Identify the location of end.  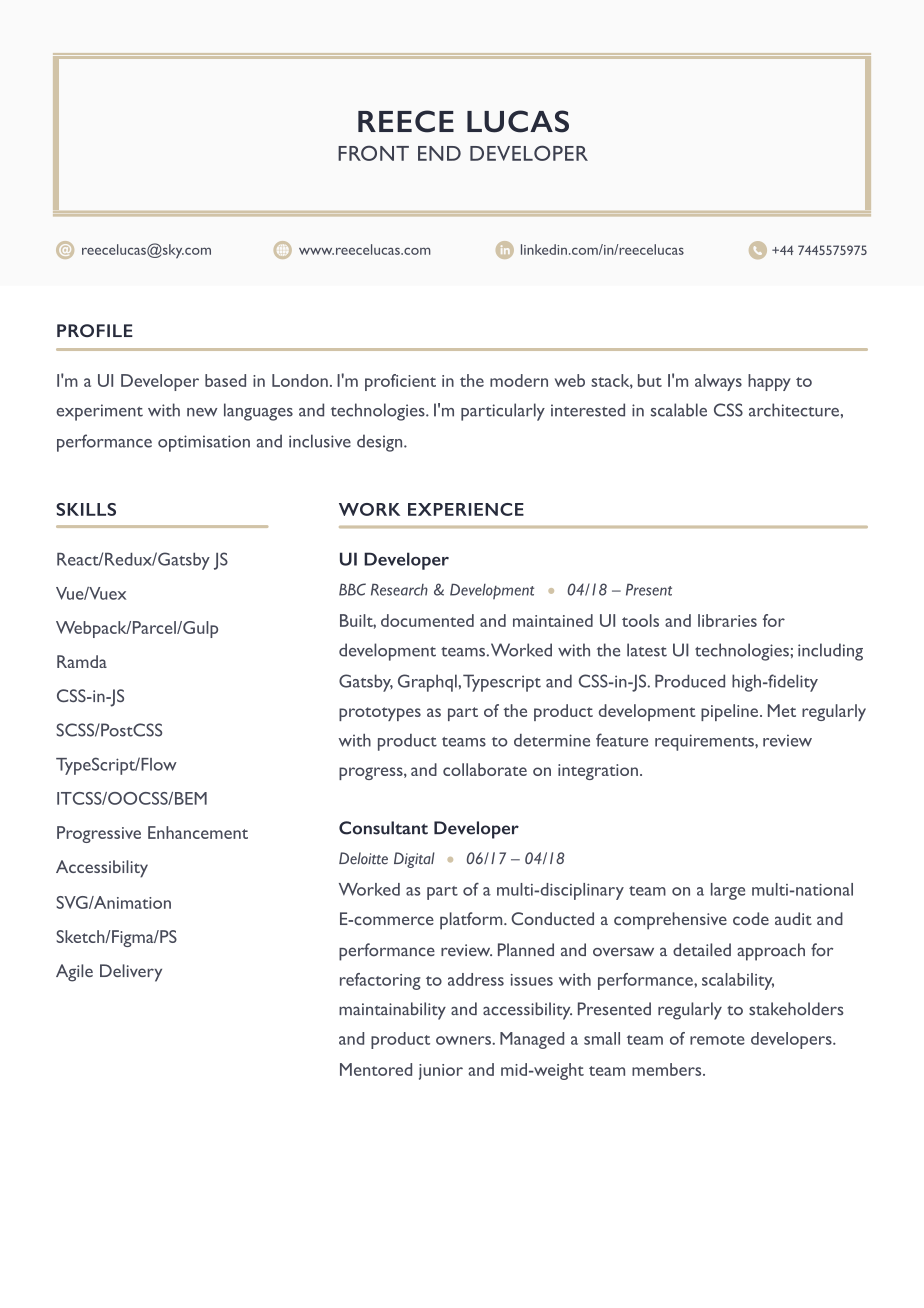
(439, 153).
